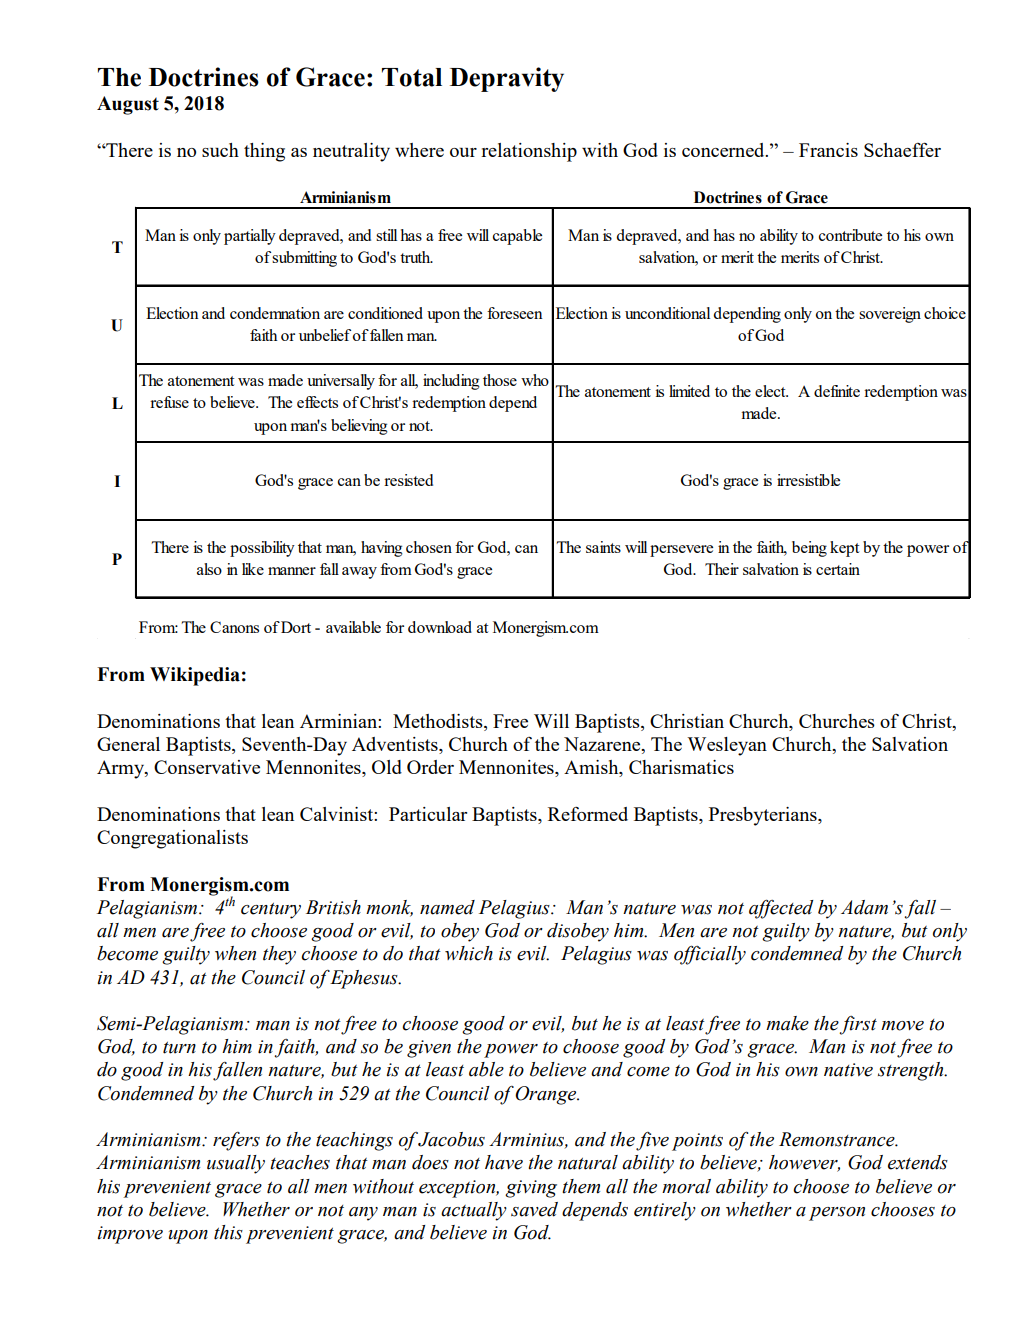  What do you see at coordinates (828, 150) in the screenshot?
I see `Francis` at bounding box center [828, 150].
